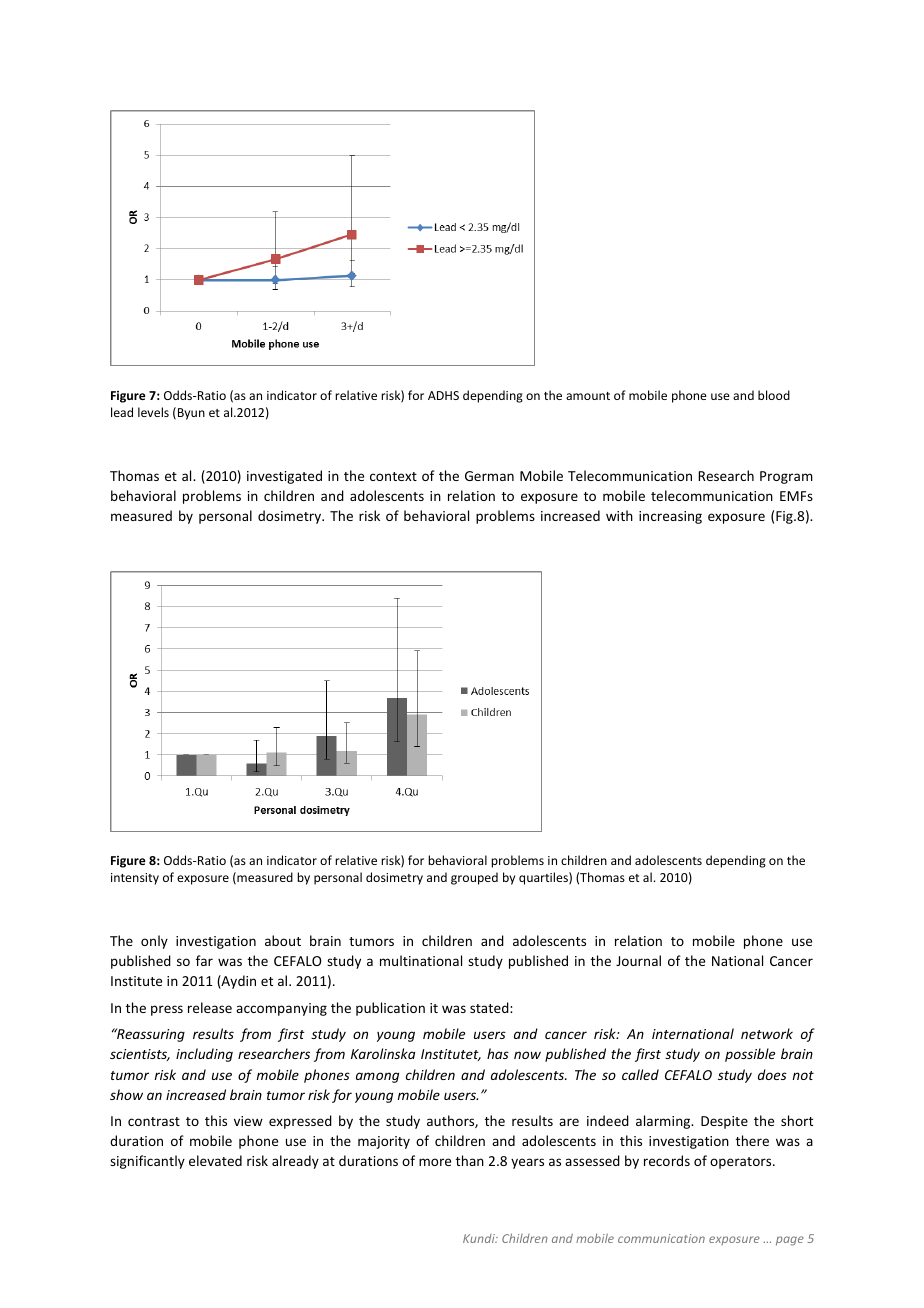  I want to click on with, so click(619, 515).
